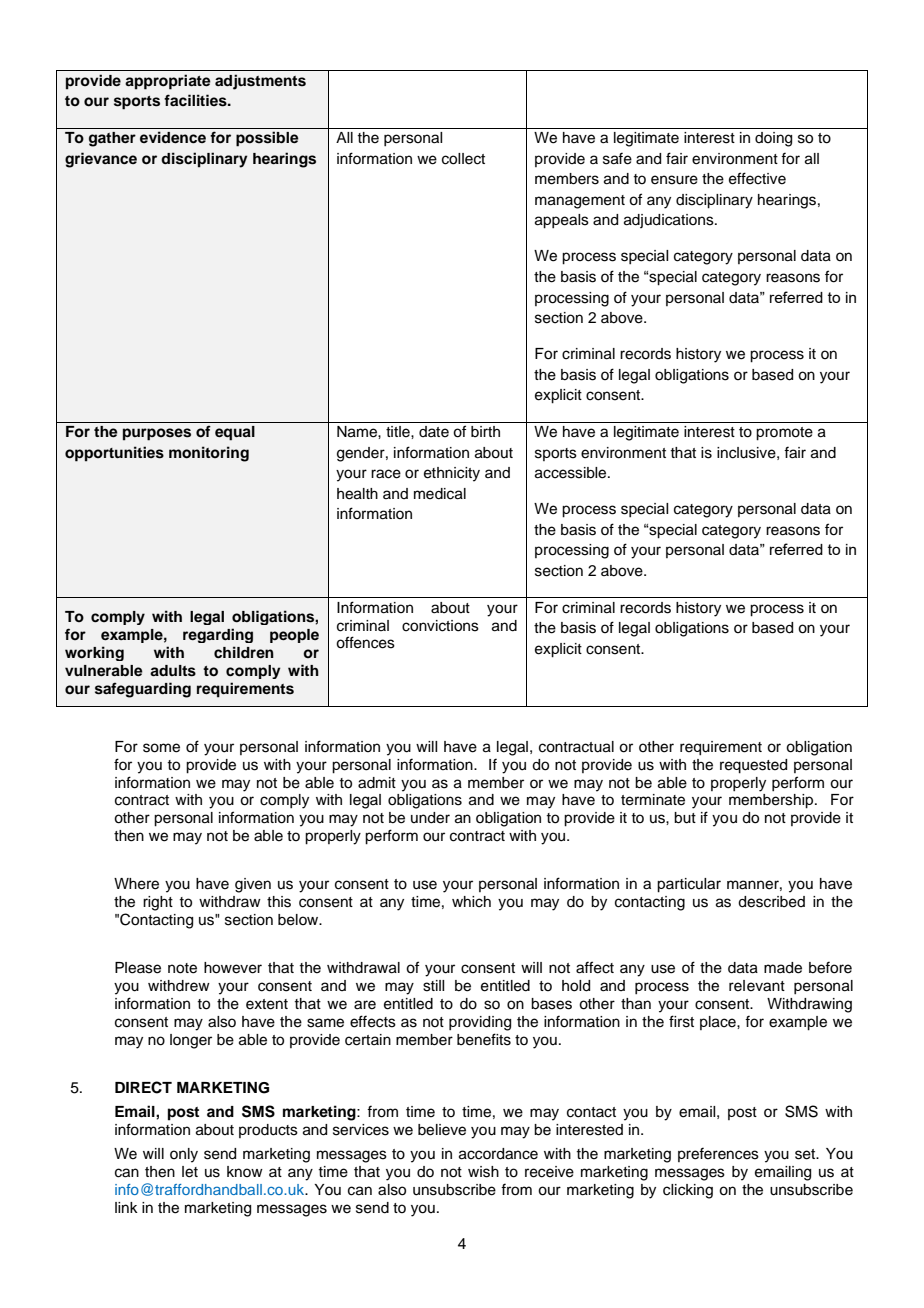  I want to click on right, so click(158, 903).
